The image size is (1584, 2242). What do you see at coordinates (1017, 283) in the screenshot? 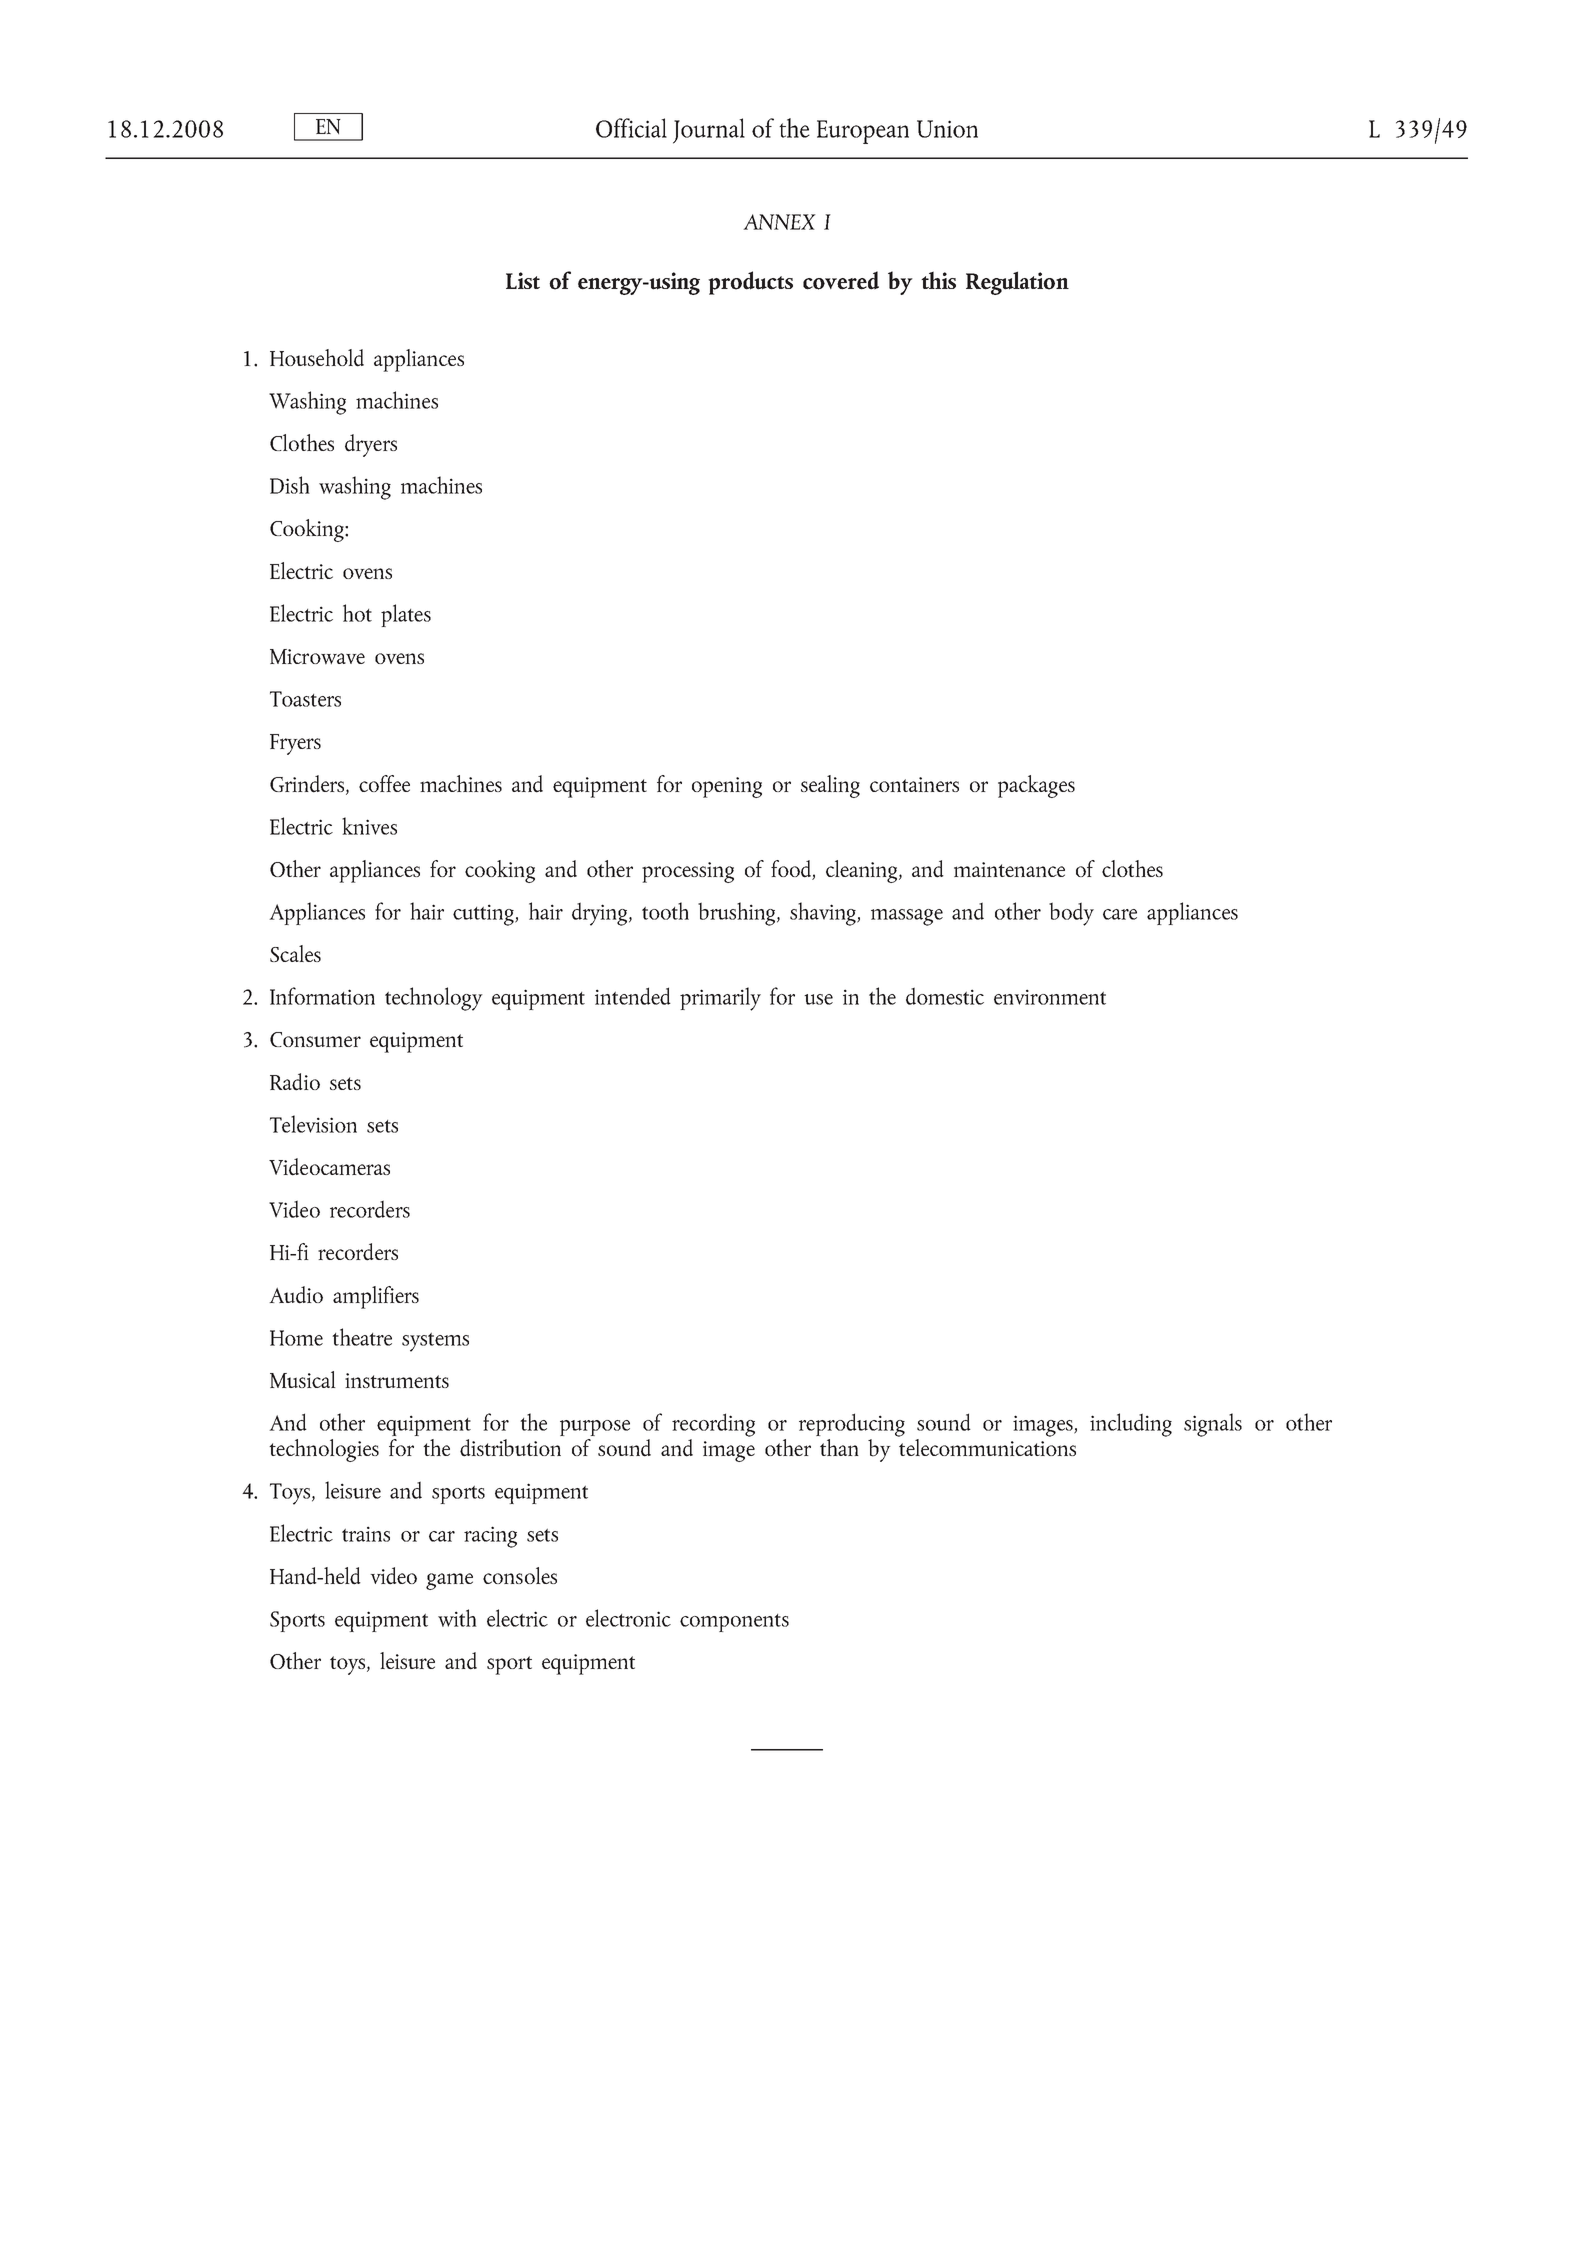
I see `Regulation` at bounding box center [1017, 283].
